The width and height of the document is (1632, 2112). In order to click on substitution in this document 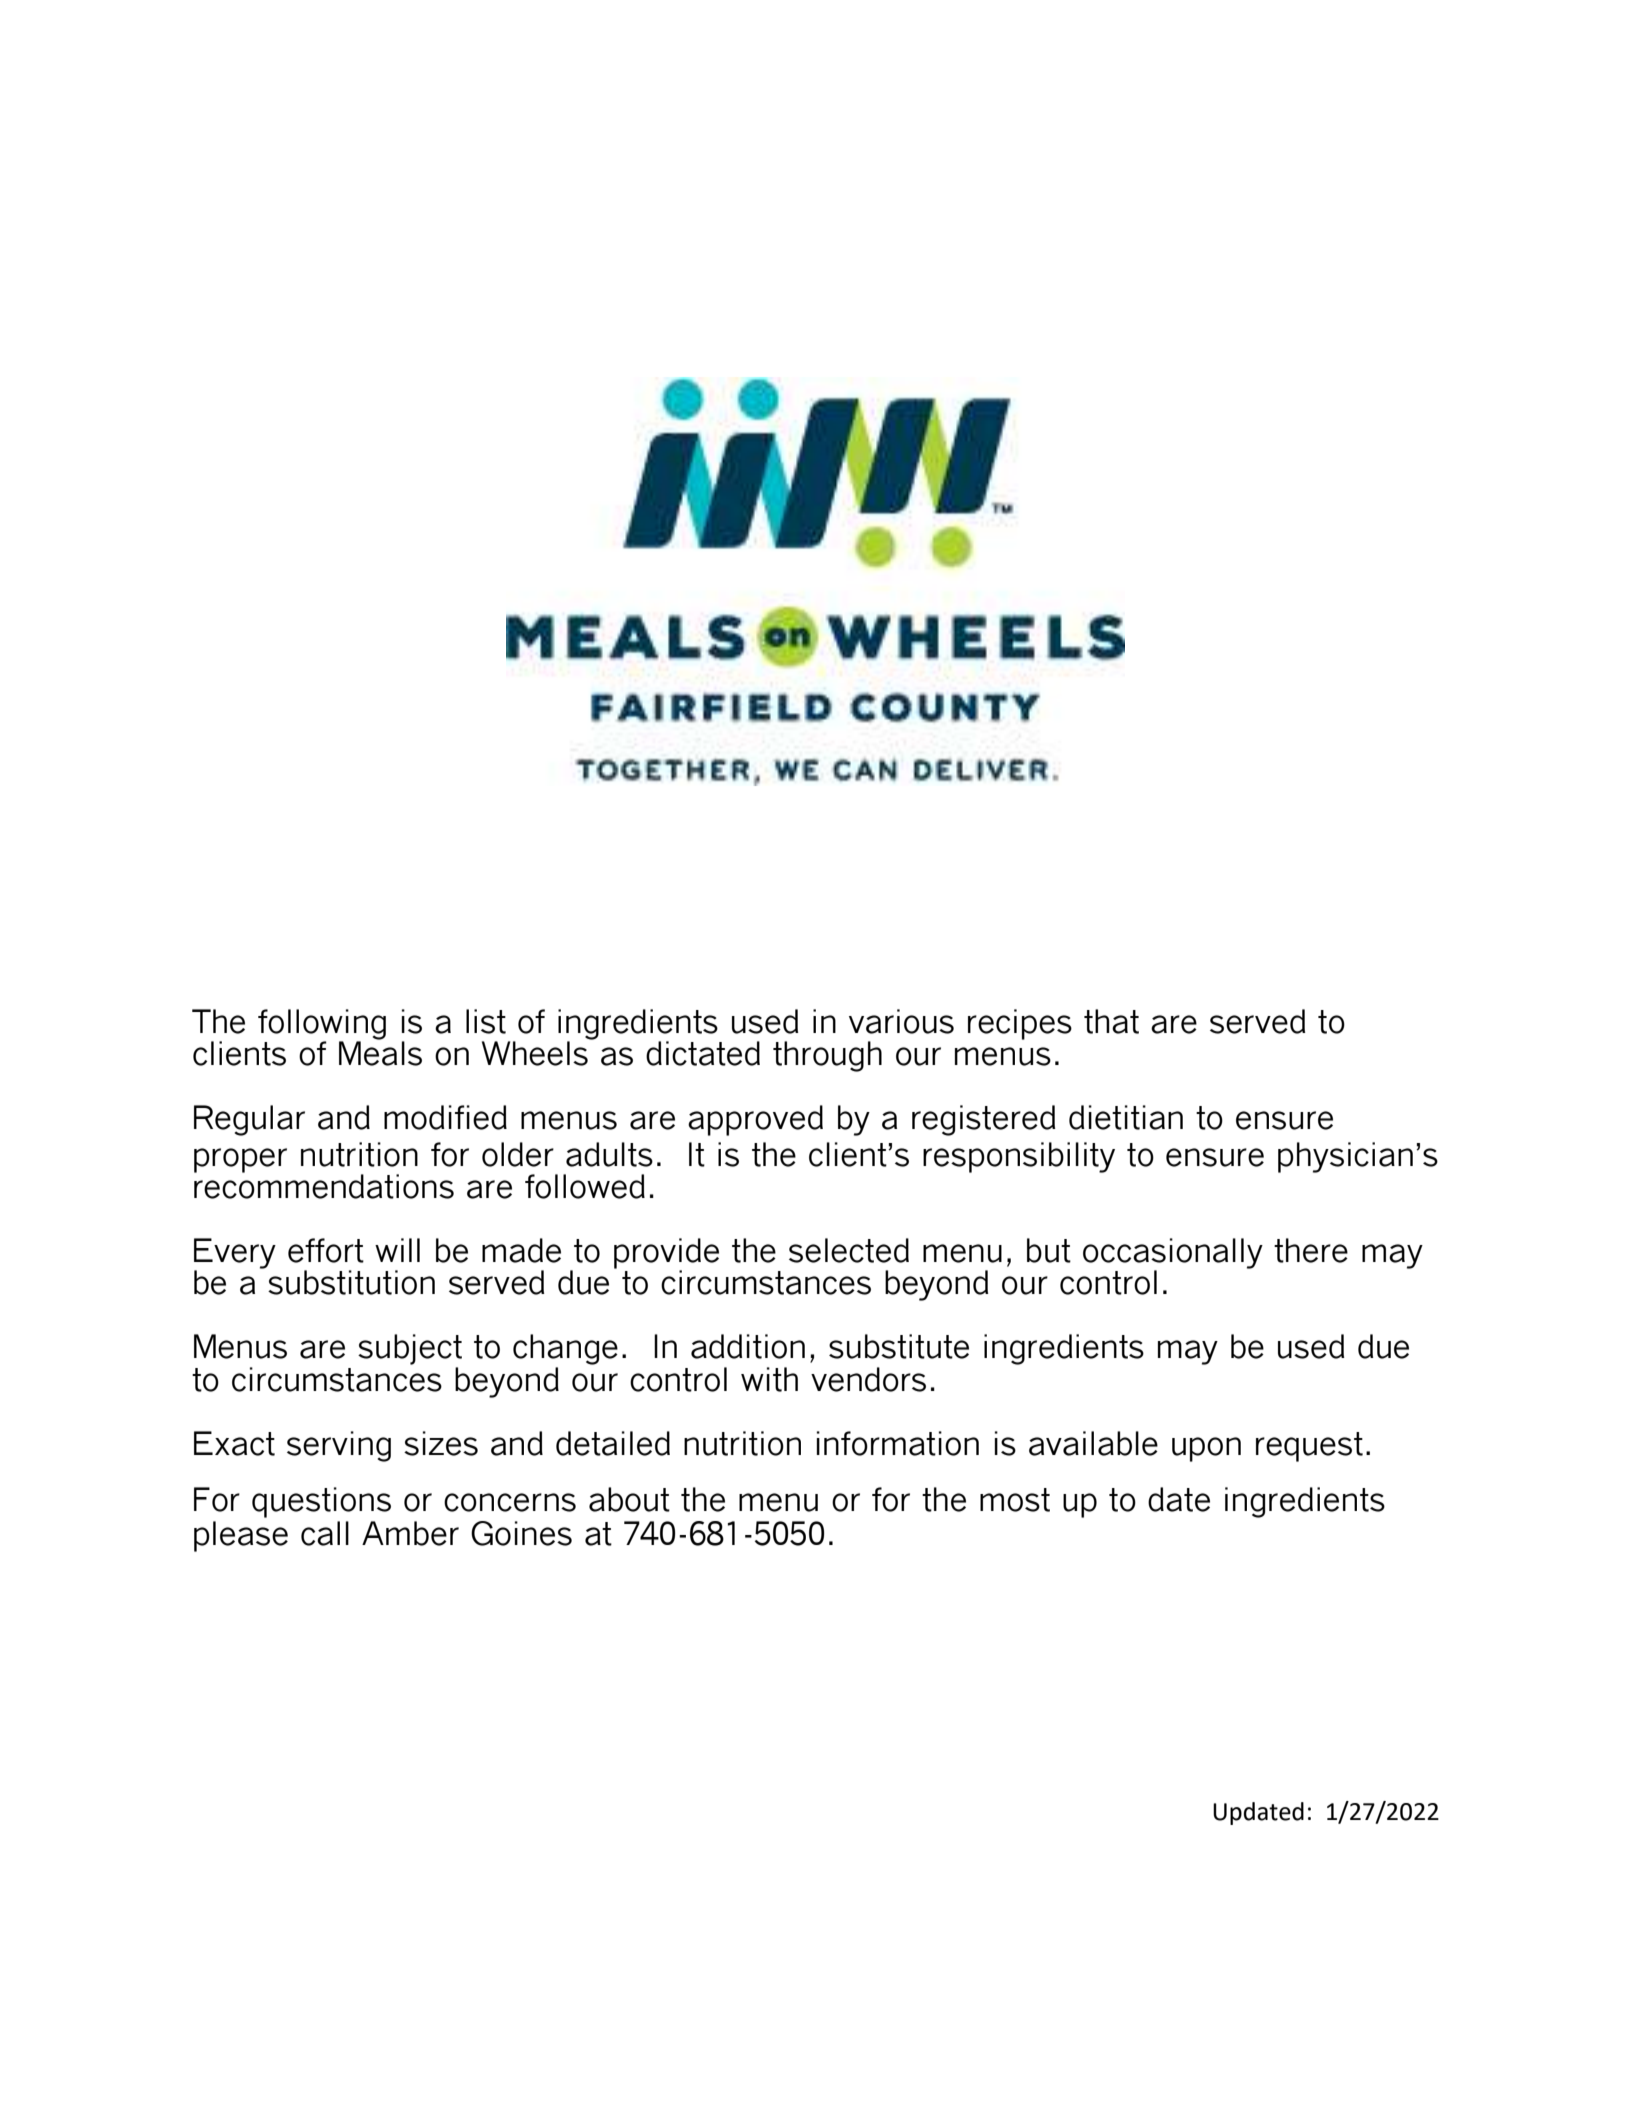, I will do `click(351, 1282)`.
